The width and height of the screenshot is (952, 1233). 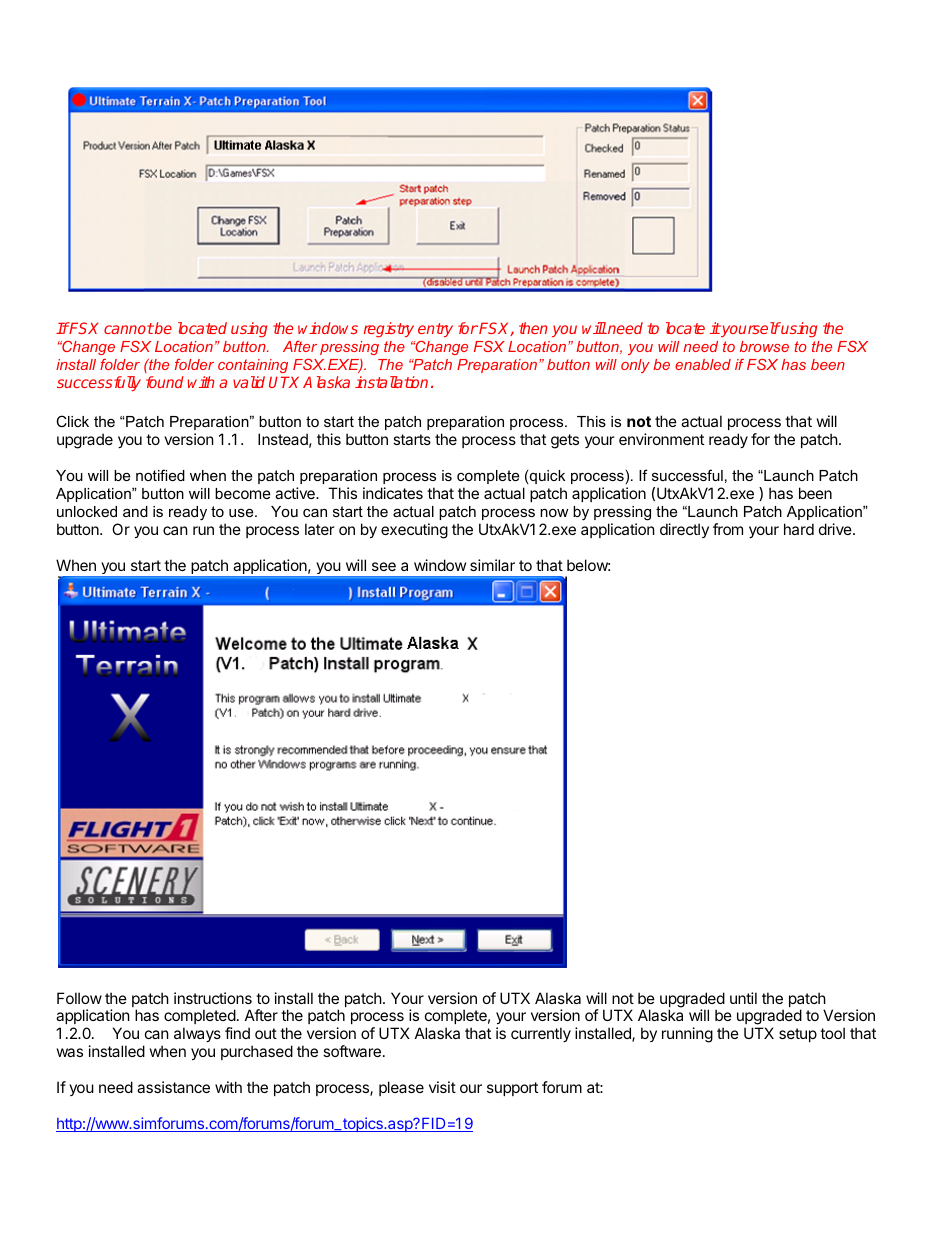 I want to click on assistance, so click(x=173, y=1087).
